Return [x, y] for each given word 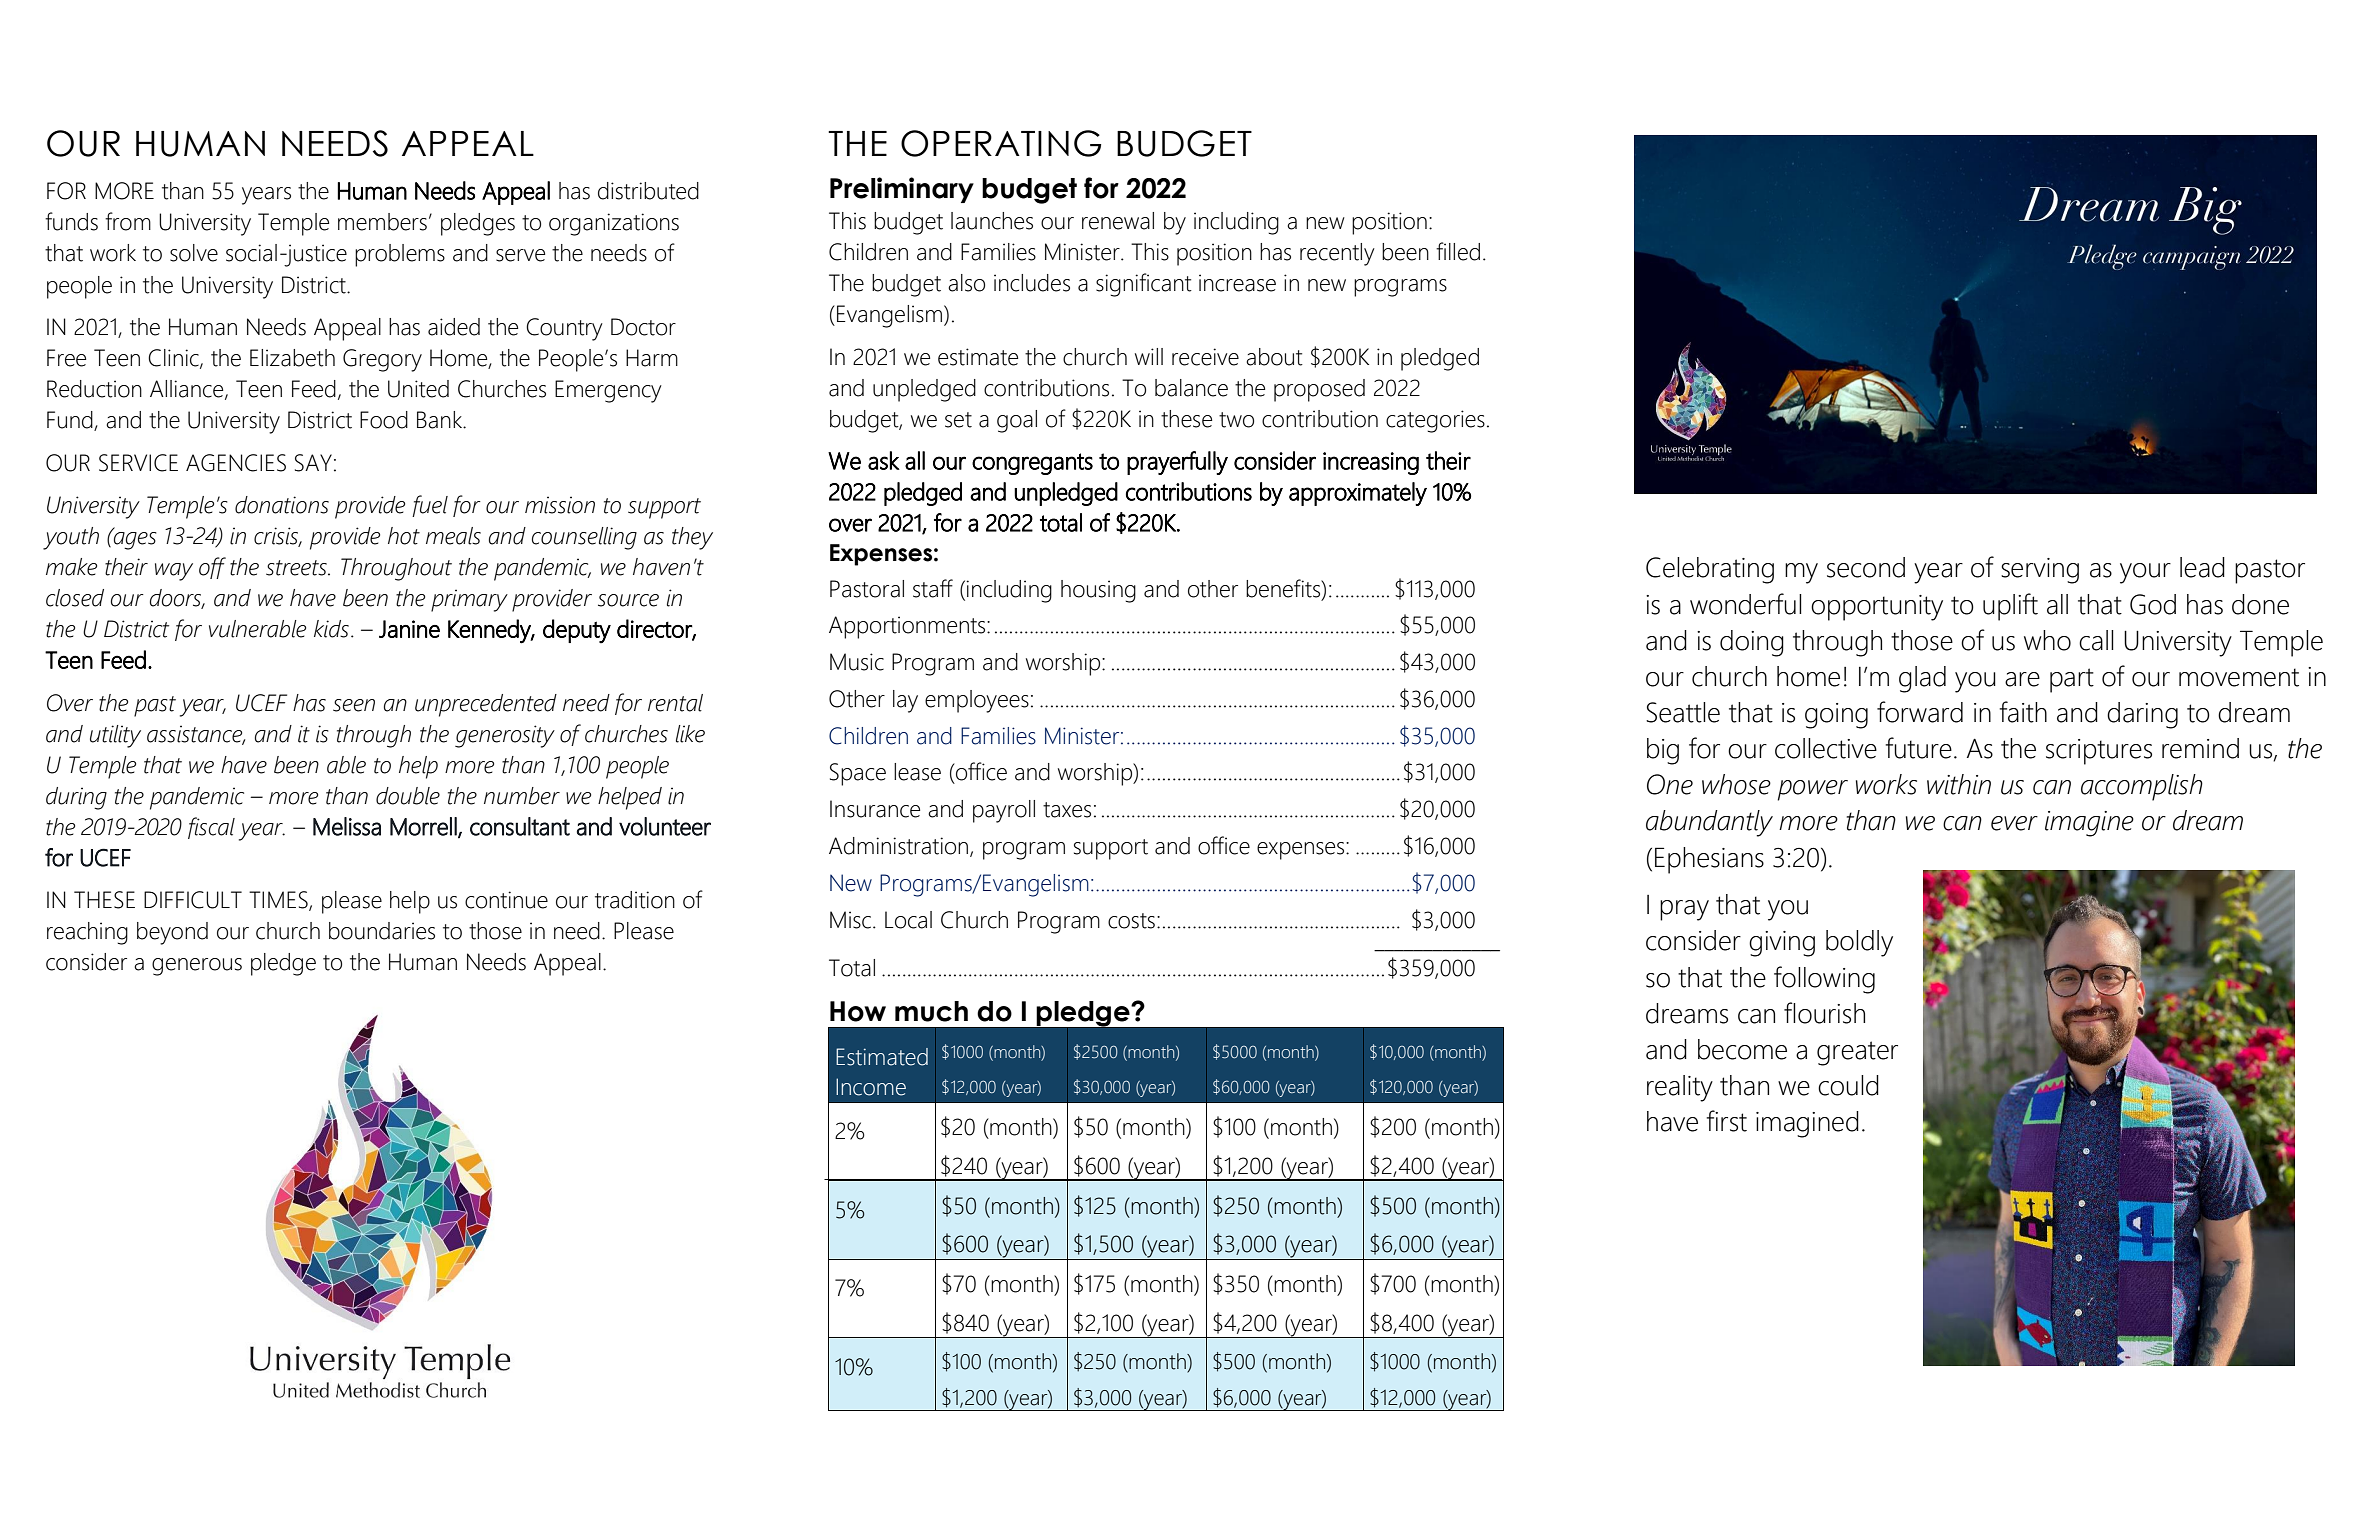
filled [1458, 251]
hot [404, 536]
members [382, 222]
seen [354, 705]
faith [2023, 712]
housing [1098, 591]
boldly [1859, 943]
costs [1131, 921]
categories [1435, 421]
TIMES [279, 901]
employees [977, 701]
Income [871, 1087]
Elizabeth [292, 358]
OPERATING [1001, 143]
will [1149, 356]
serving [2040, 571]
